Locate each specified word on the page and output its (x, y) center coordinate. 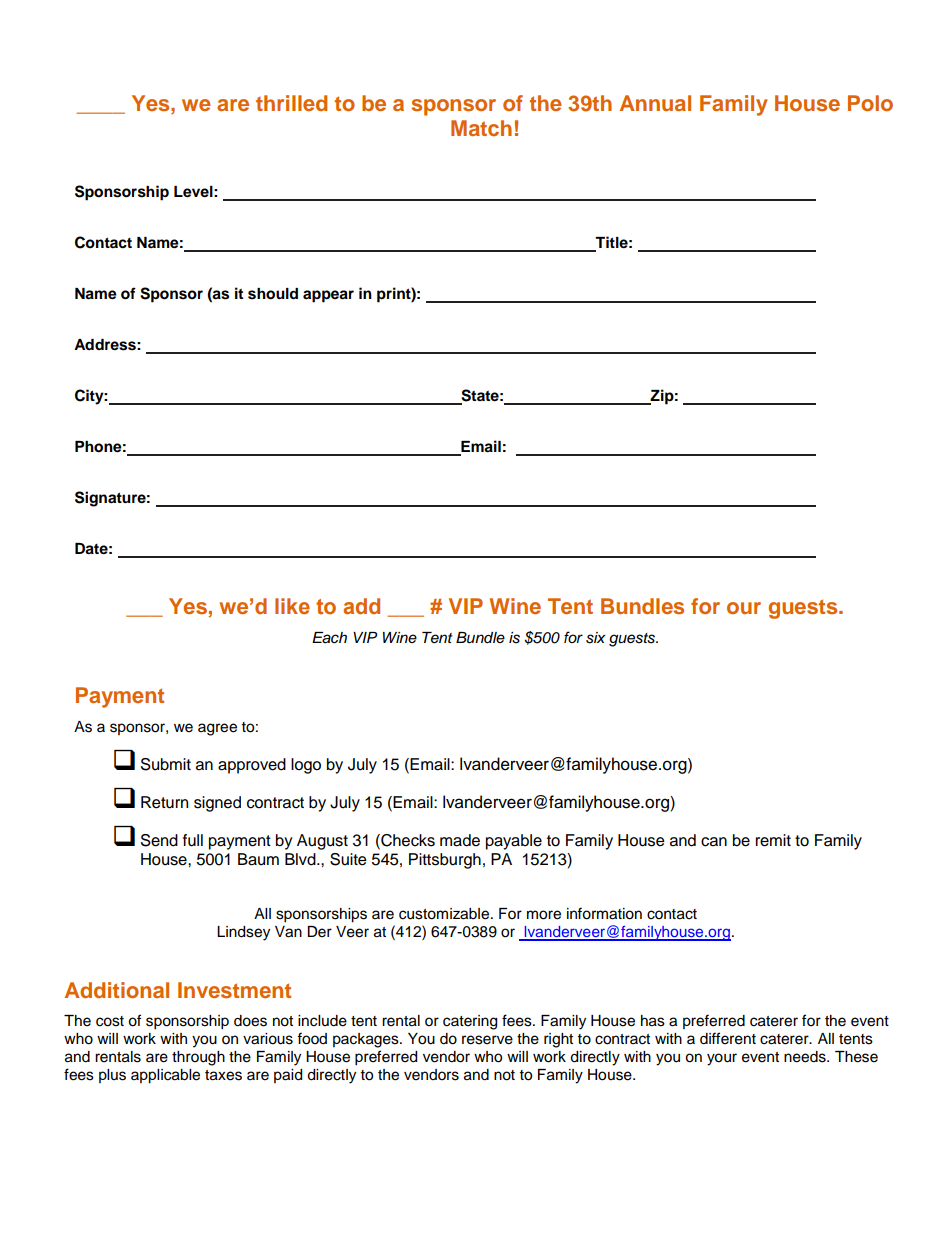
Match (481, 128)
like (292, 606)
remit (773, 840)
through (198, 1058)
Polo (870, 103)
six (595, 638)
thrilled (291, 103)
